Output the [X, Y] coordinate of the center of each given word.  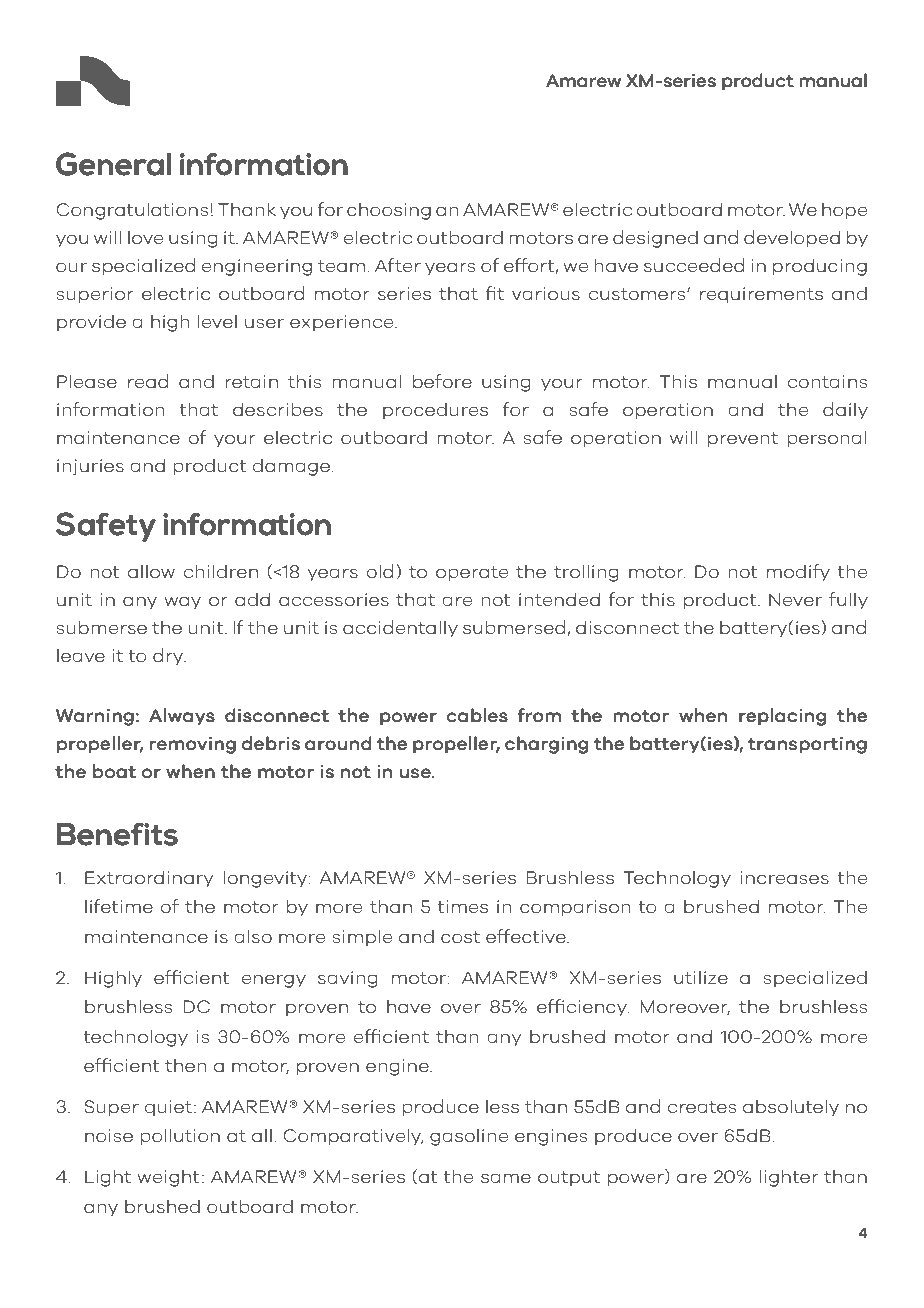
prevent [743, 439]
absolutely [791, 1107]
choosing [389, 211]
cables [477, 715]
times [462, 906]
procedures [435, 410]
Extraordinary [149, 878]
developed [792, 238]
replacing [782, 717]
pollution [180, 1136]
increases [784, 877]
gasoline [469, 1137]
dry [169, 656]
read [148, 381]
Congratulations [132, 211]
